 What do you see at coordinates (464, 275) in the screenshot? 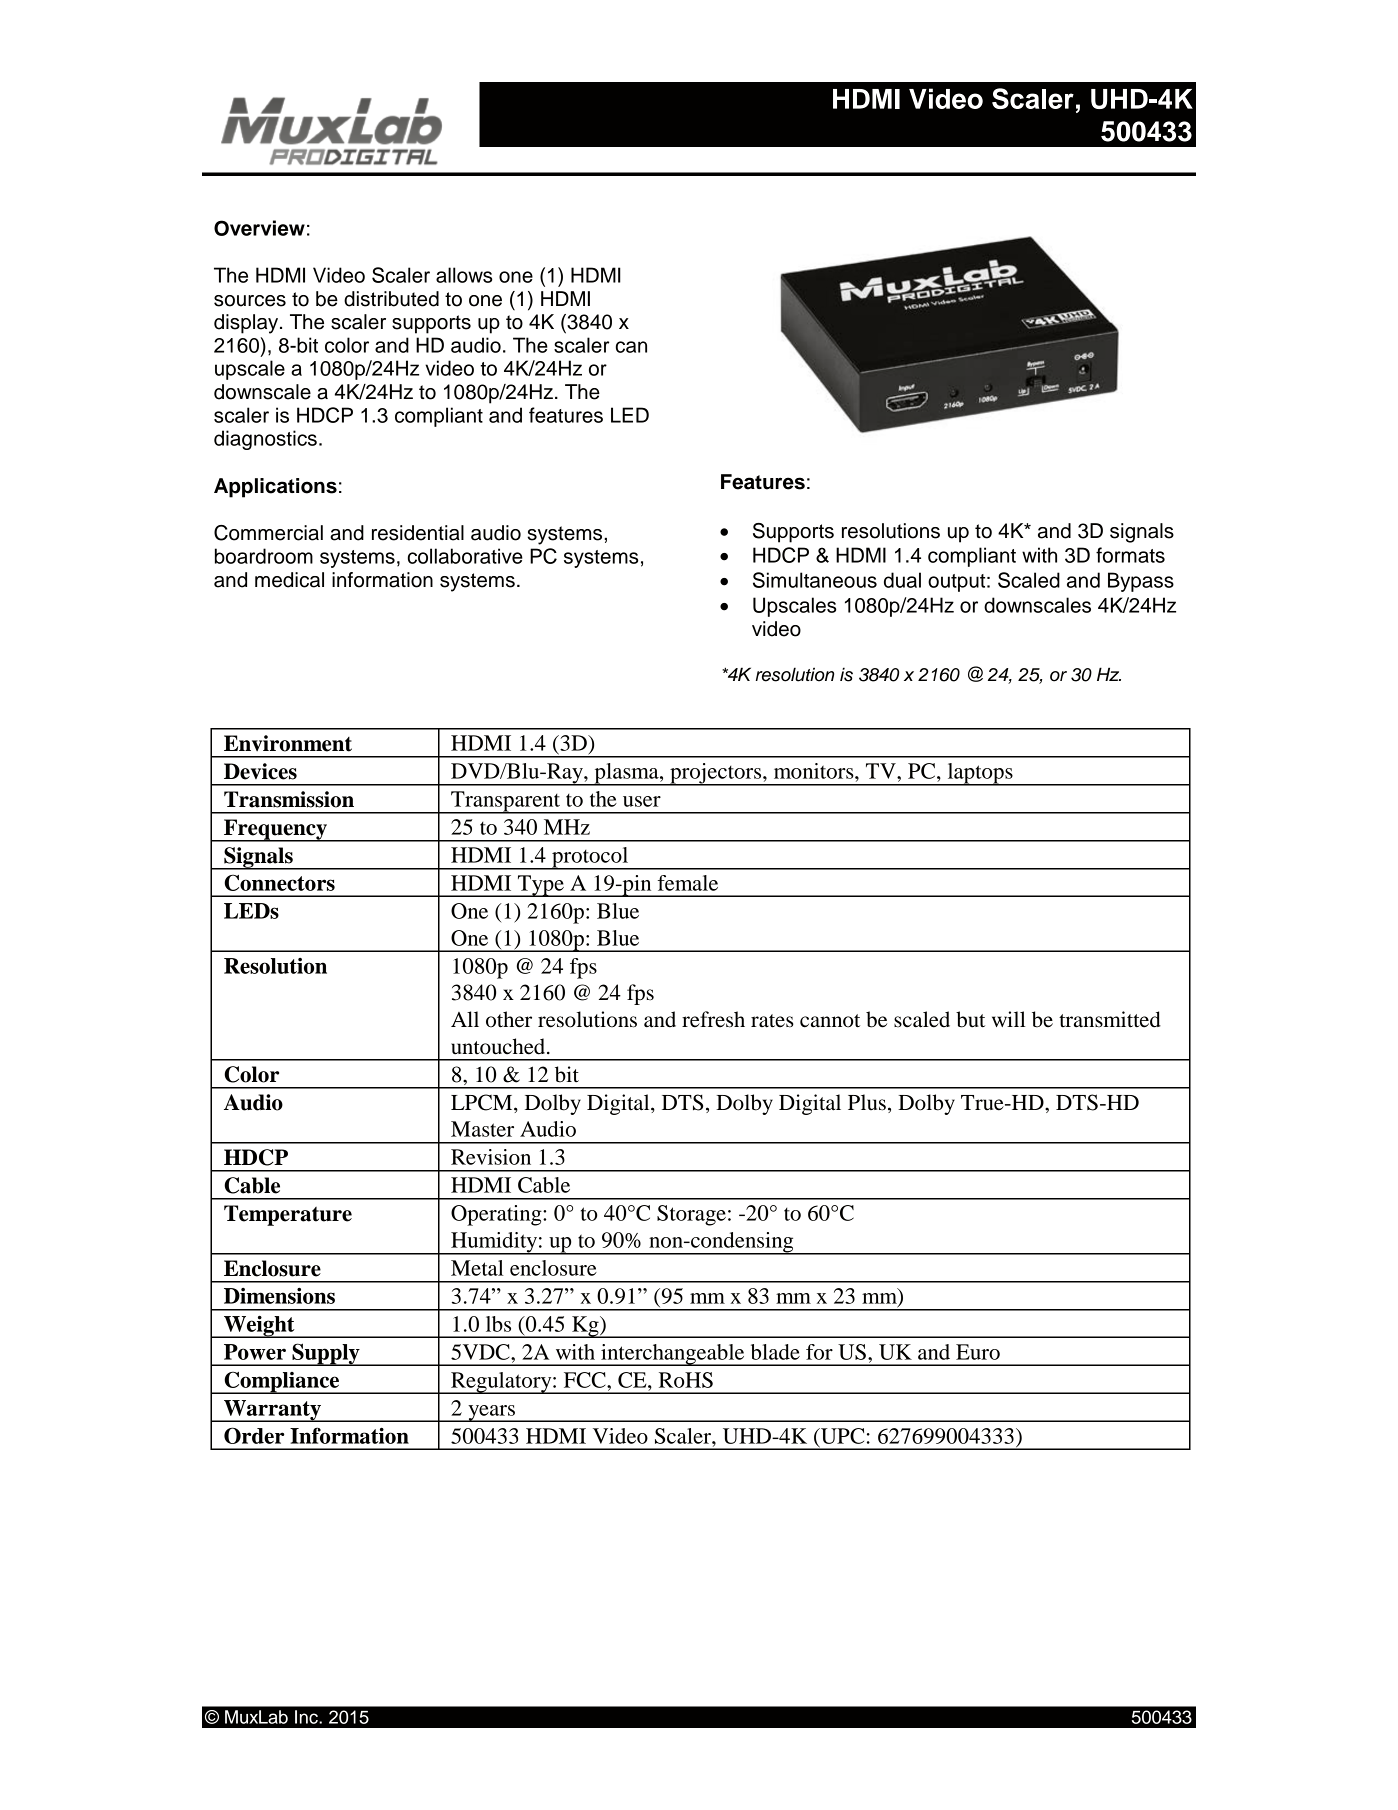
I see `allows` at bounding box center [464, 275].
